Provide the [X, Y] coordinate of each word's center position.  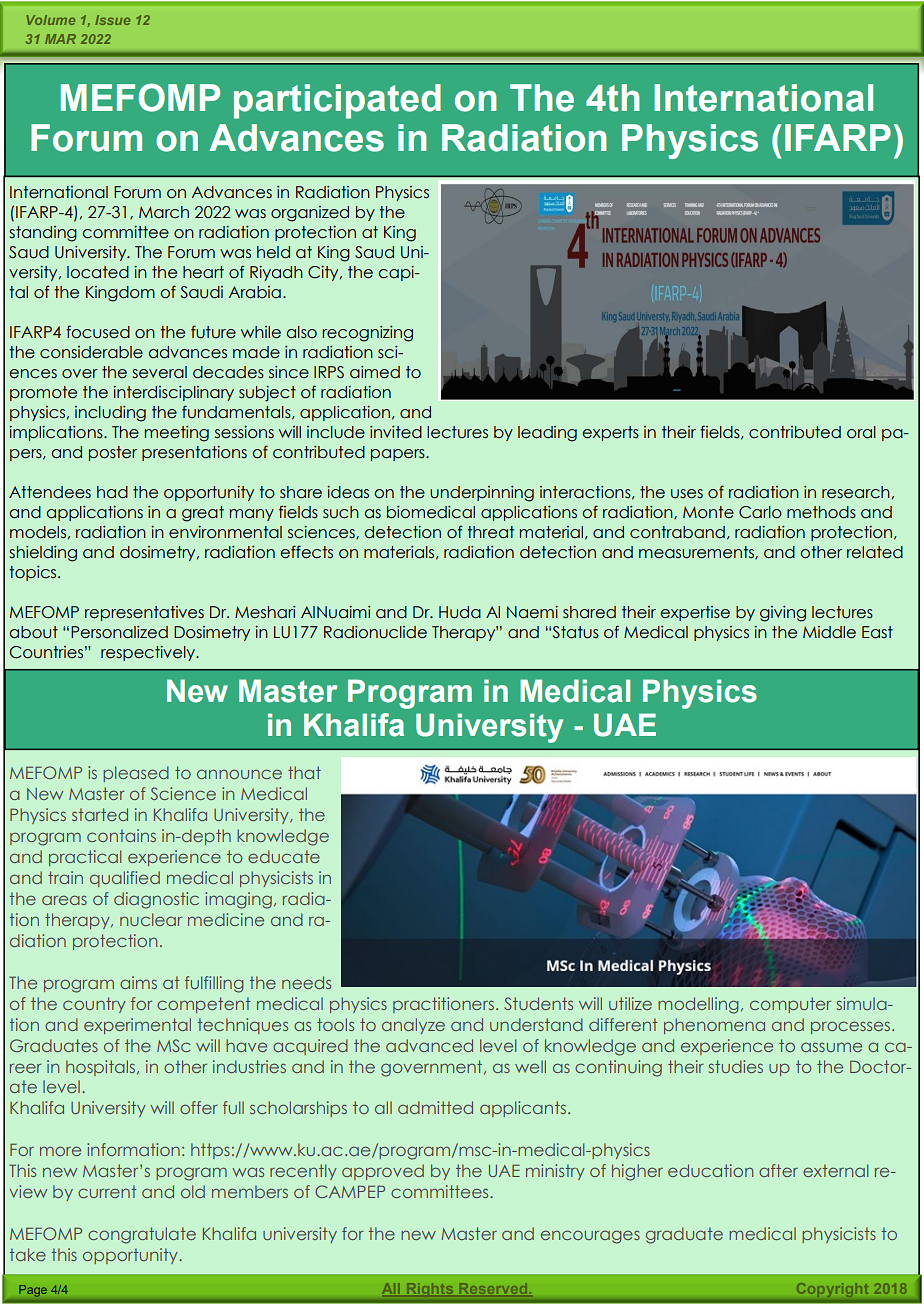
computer [790, 1005]
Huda [460, 612]
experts [610, 433]
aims [138, 982]
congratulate [142, 1235]
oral [861, 432]
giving [783, 614]
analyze [413, 1026]
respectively [149, 653]
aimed [375, 372]
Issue [112, 20]
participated [337, 101]
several [159, 372]
